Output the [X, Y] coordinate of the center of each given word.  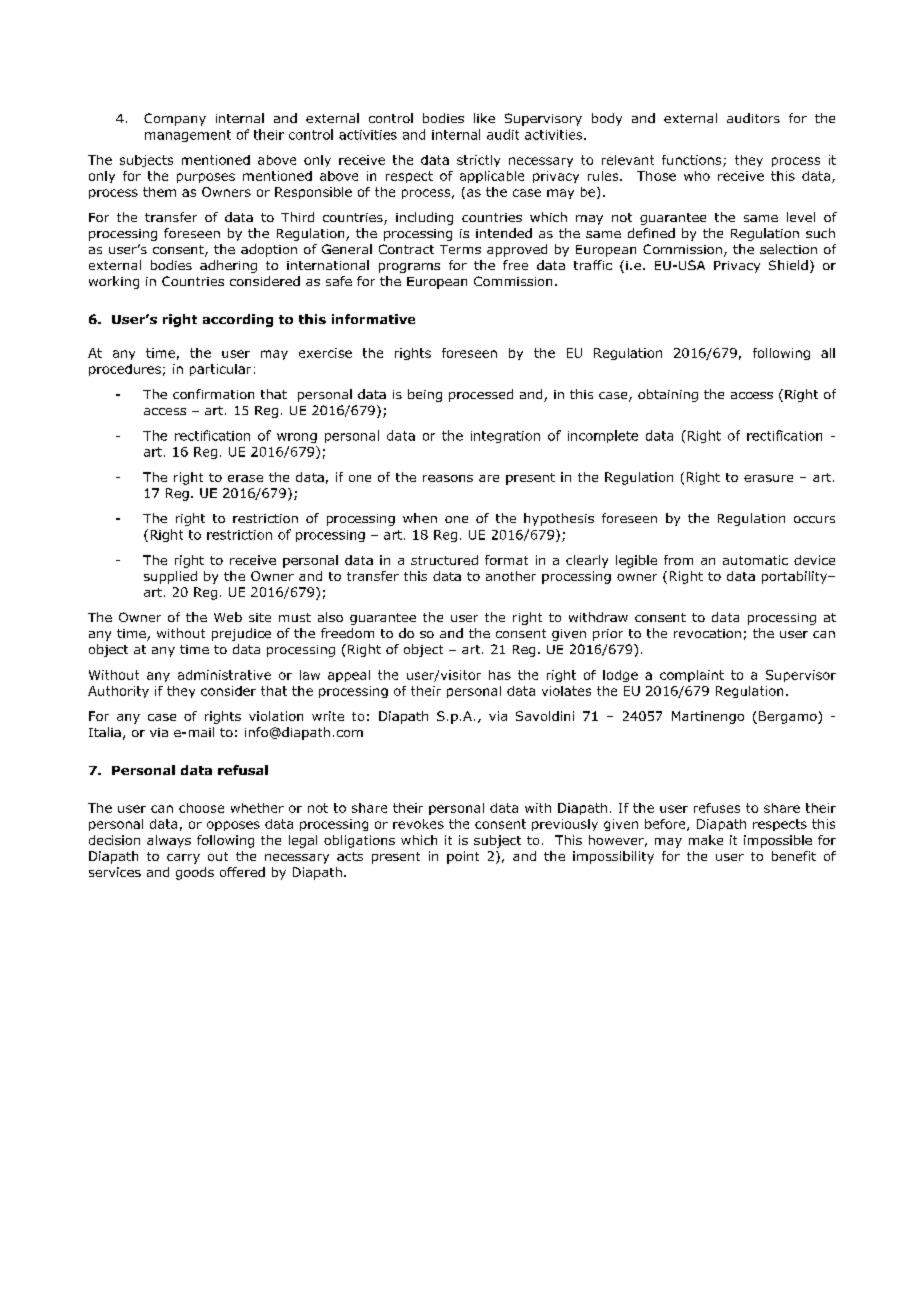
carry [183, 859]
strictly [478, 161]
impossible [778, 841]
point [463, 857]
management [188, 136]
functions [693, 161]
